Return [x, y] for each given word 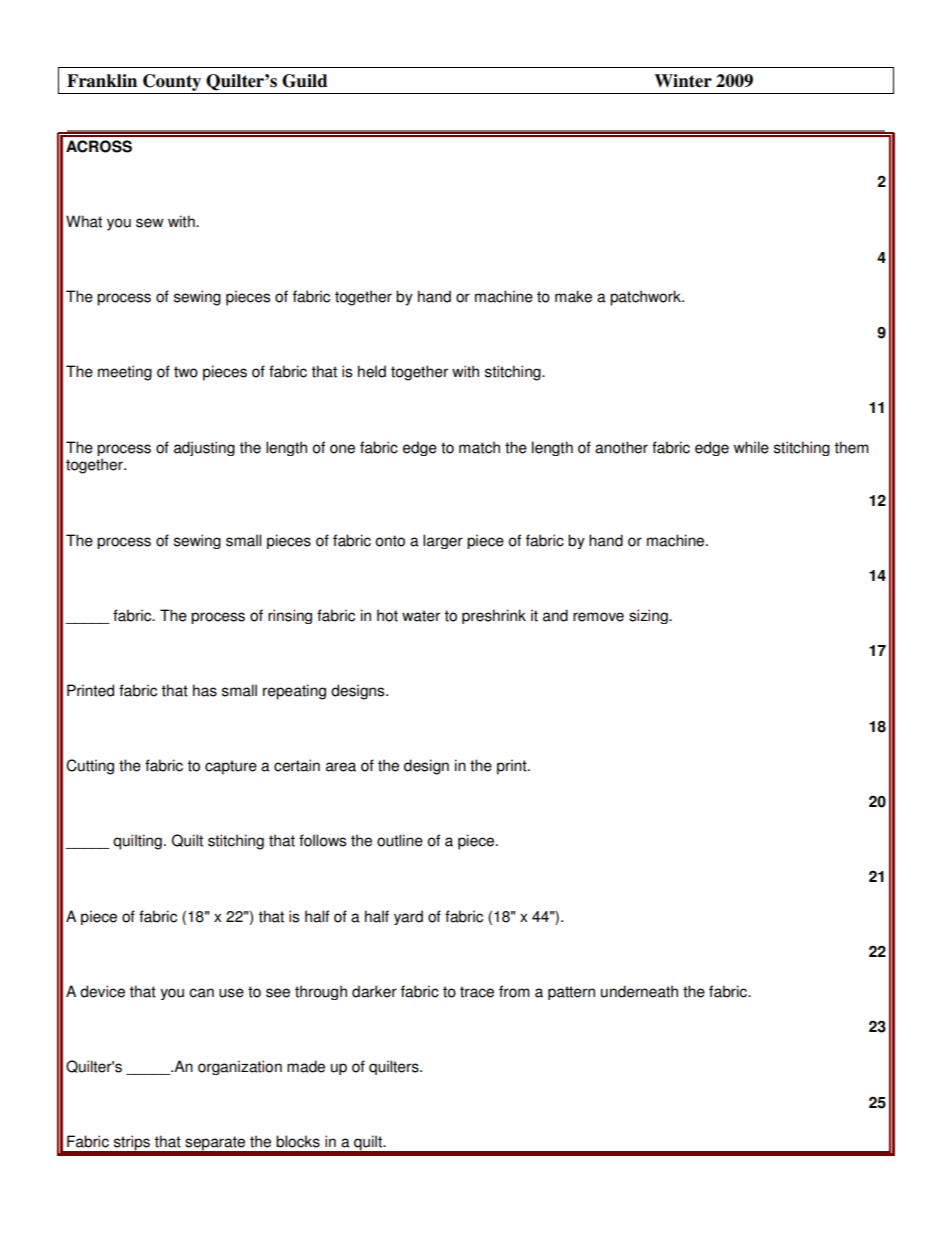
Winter [683, 81]
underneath [639, 991]
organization [240, 1067]
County [172, 82]
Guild [304, 81]
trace [477, 992]
